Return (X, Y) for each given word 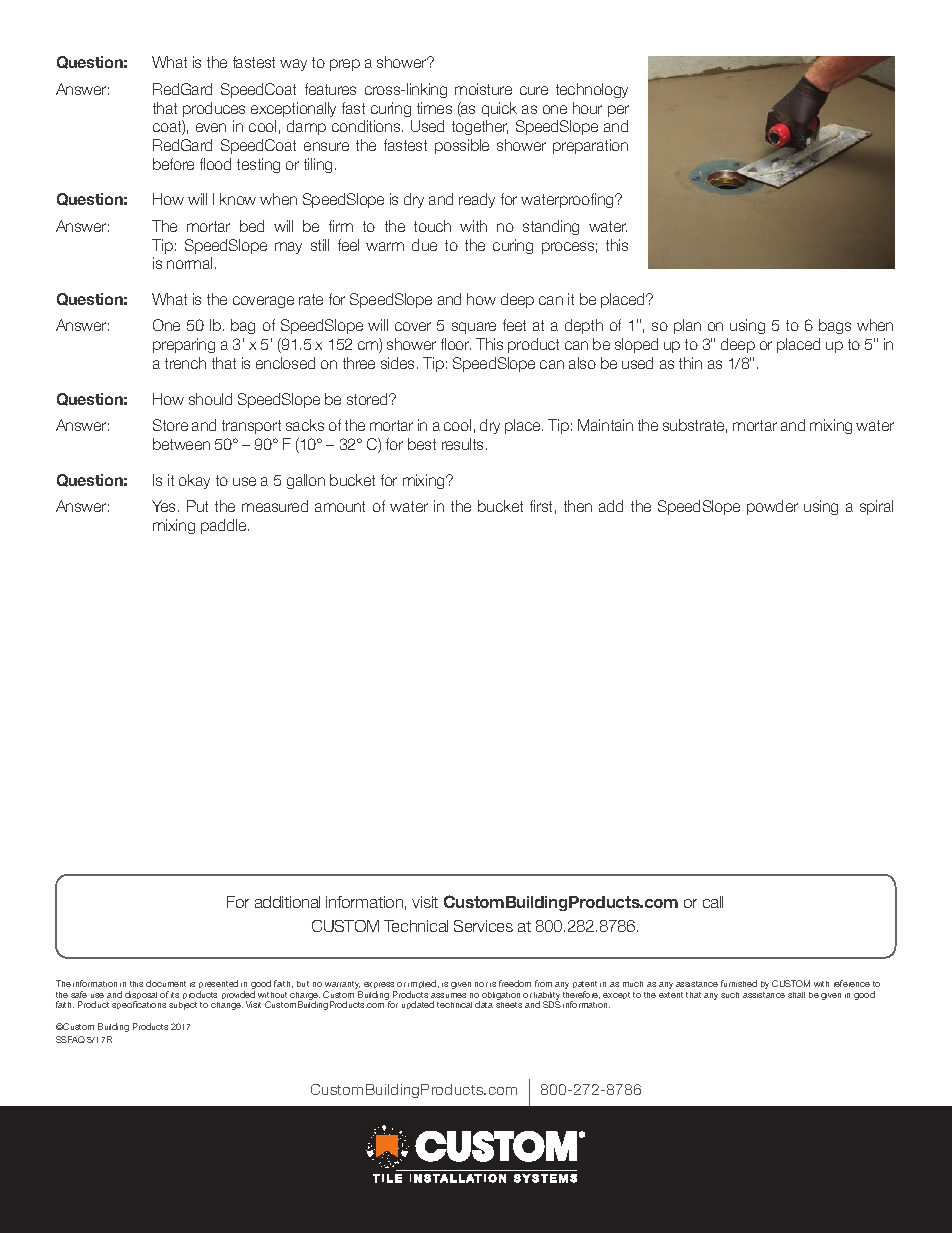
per (618, 111)
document (166, 983)
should (210, 399)
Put (197, 506)
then (578, 506)
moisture (483, 89)
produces (214, 109)
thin (690, 363)
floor (456, 344)
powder (772, 507)
